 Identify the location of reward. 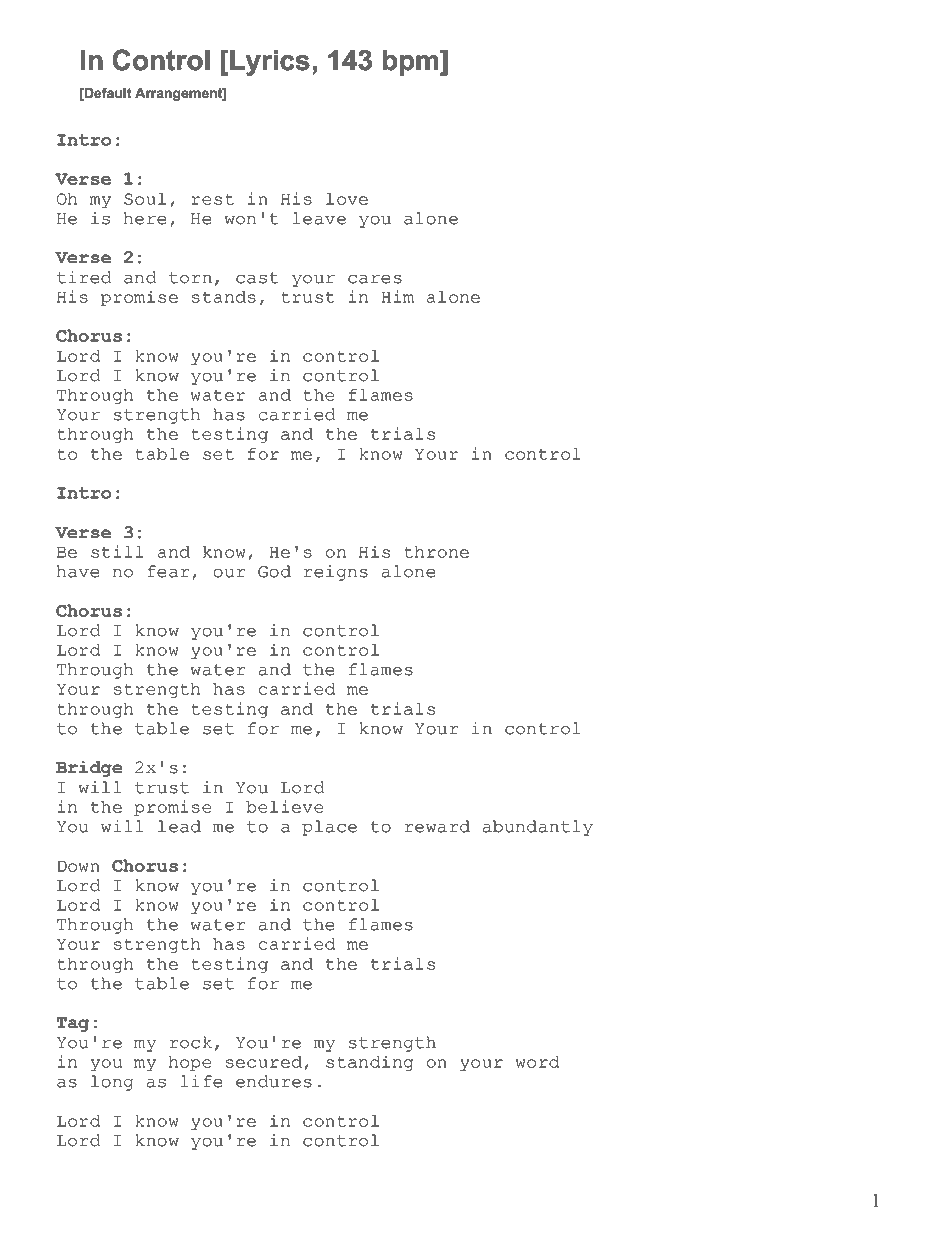
(437, 826).
